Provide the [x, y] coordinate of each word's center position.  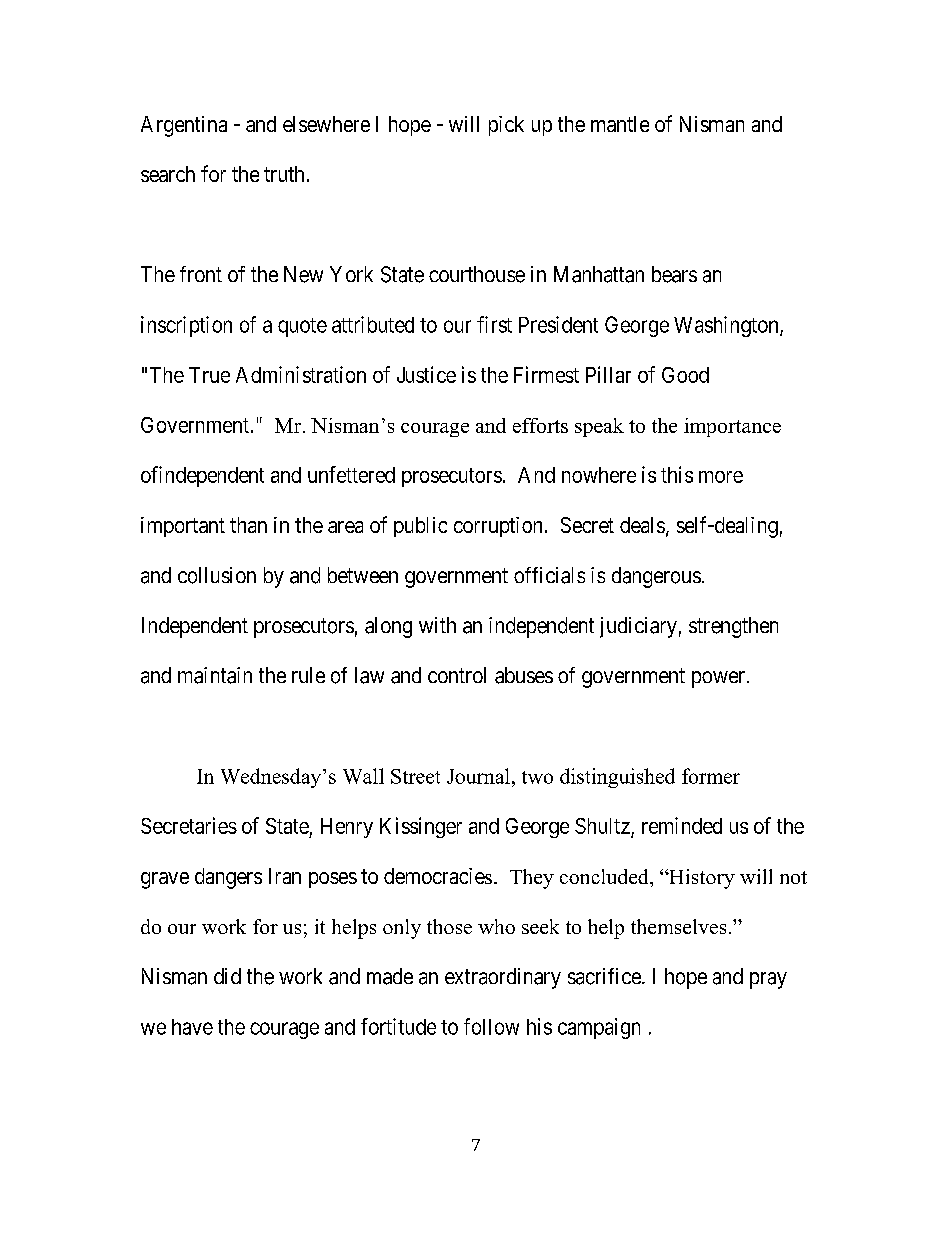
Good [685, 375]
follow [491, 1026]
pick [506, 126]
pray [768, 980]
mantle [620, 124]
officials [549, 575]
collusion [217, 575]
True [209, 375]
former [711, 776]
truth [284, 174]
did [227, 976]
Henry [347, 828]
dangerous [656, 577]
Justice [426, 374]
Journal [478, 776]
